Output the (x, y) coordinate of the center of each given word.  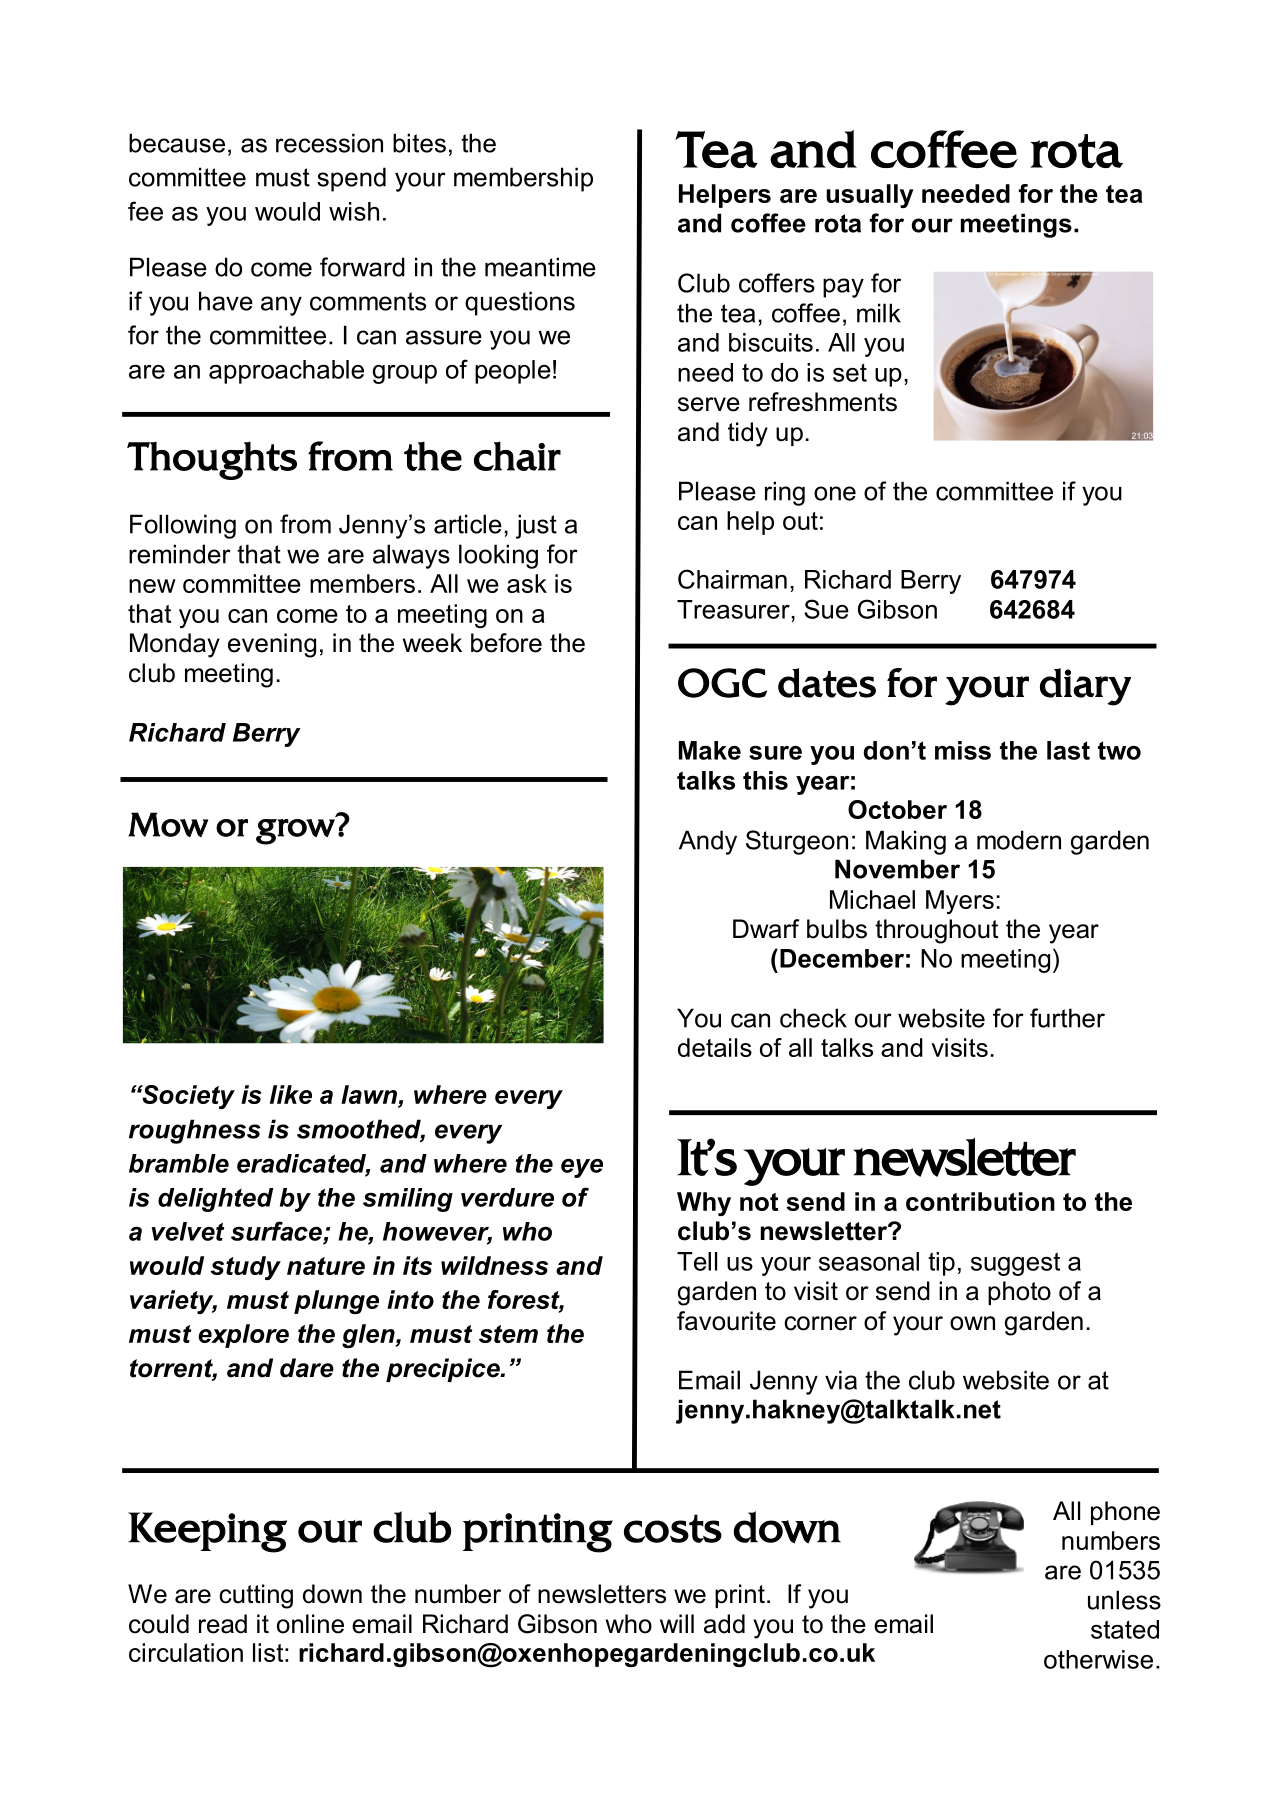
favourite (726, 1321)
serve (709, 404)
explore (243, 1336)
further (1067, 1018)
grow (295, 832)
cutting (256, 1596)
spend (351, 179)
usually (870, 196)
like (291, 1094)
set (850, 372)
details (715, 1047)
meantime (540, 267)
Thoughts (212, 460)
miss (963, 750)
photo (1019, 1293)
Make (710, 750)
